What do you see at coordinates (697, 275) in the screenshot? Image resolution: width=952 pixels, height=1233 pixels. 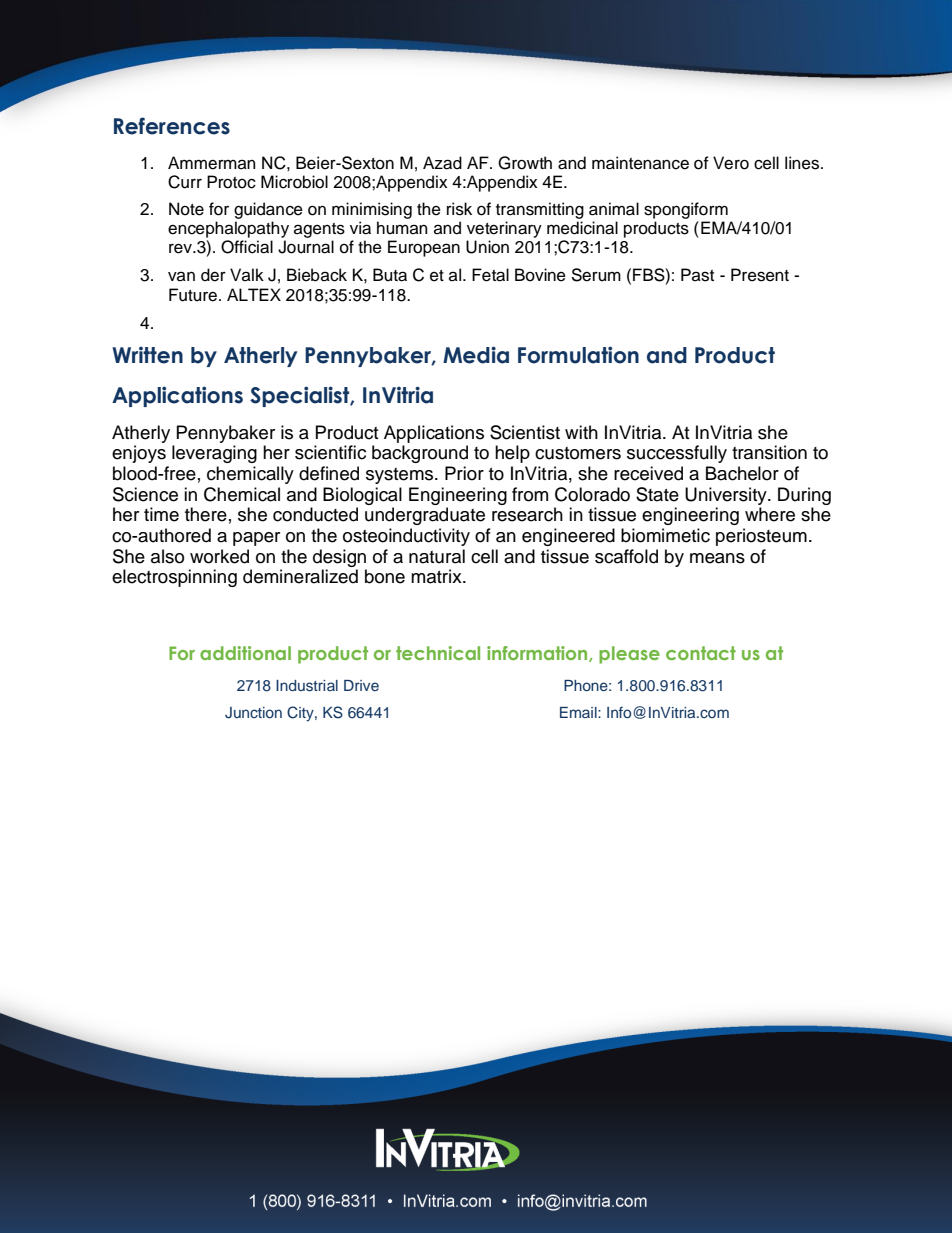 I see `Past` at bounding box center [697, 275].
